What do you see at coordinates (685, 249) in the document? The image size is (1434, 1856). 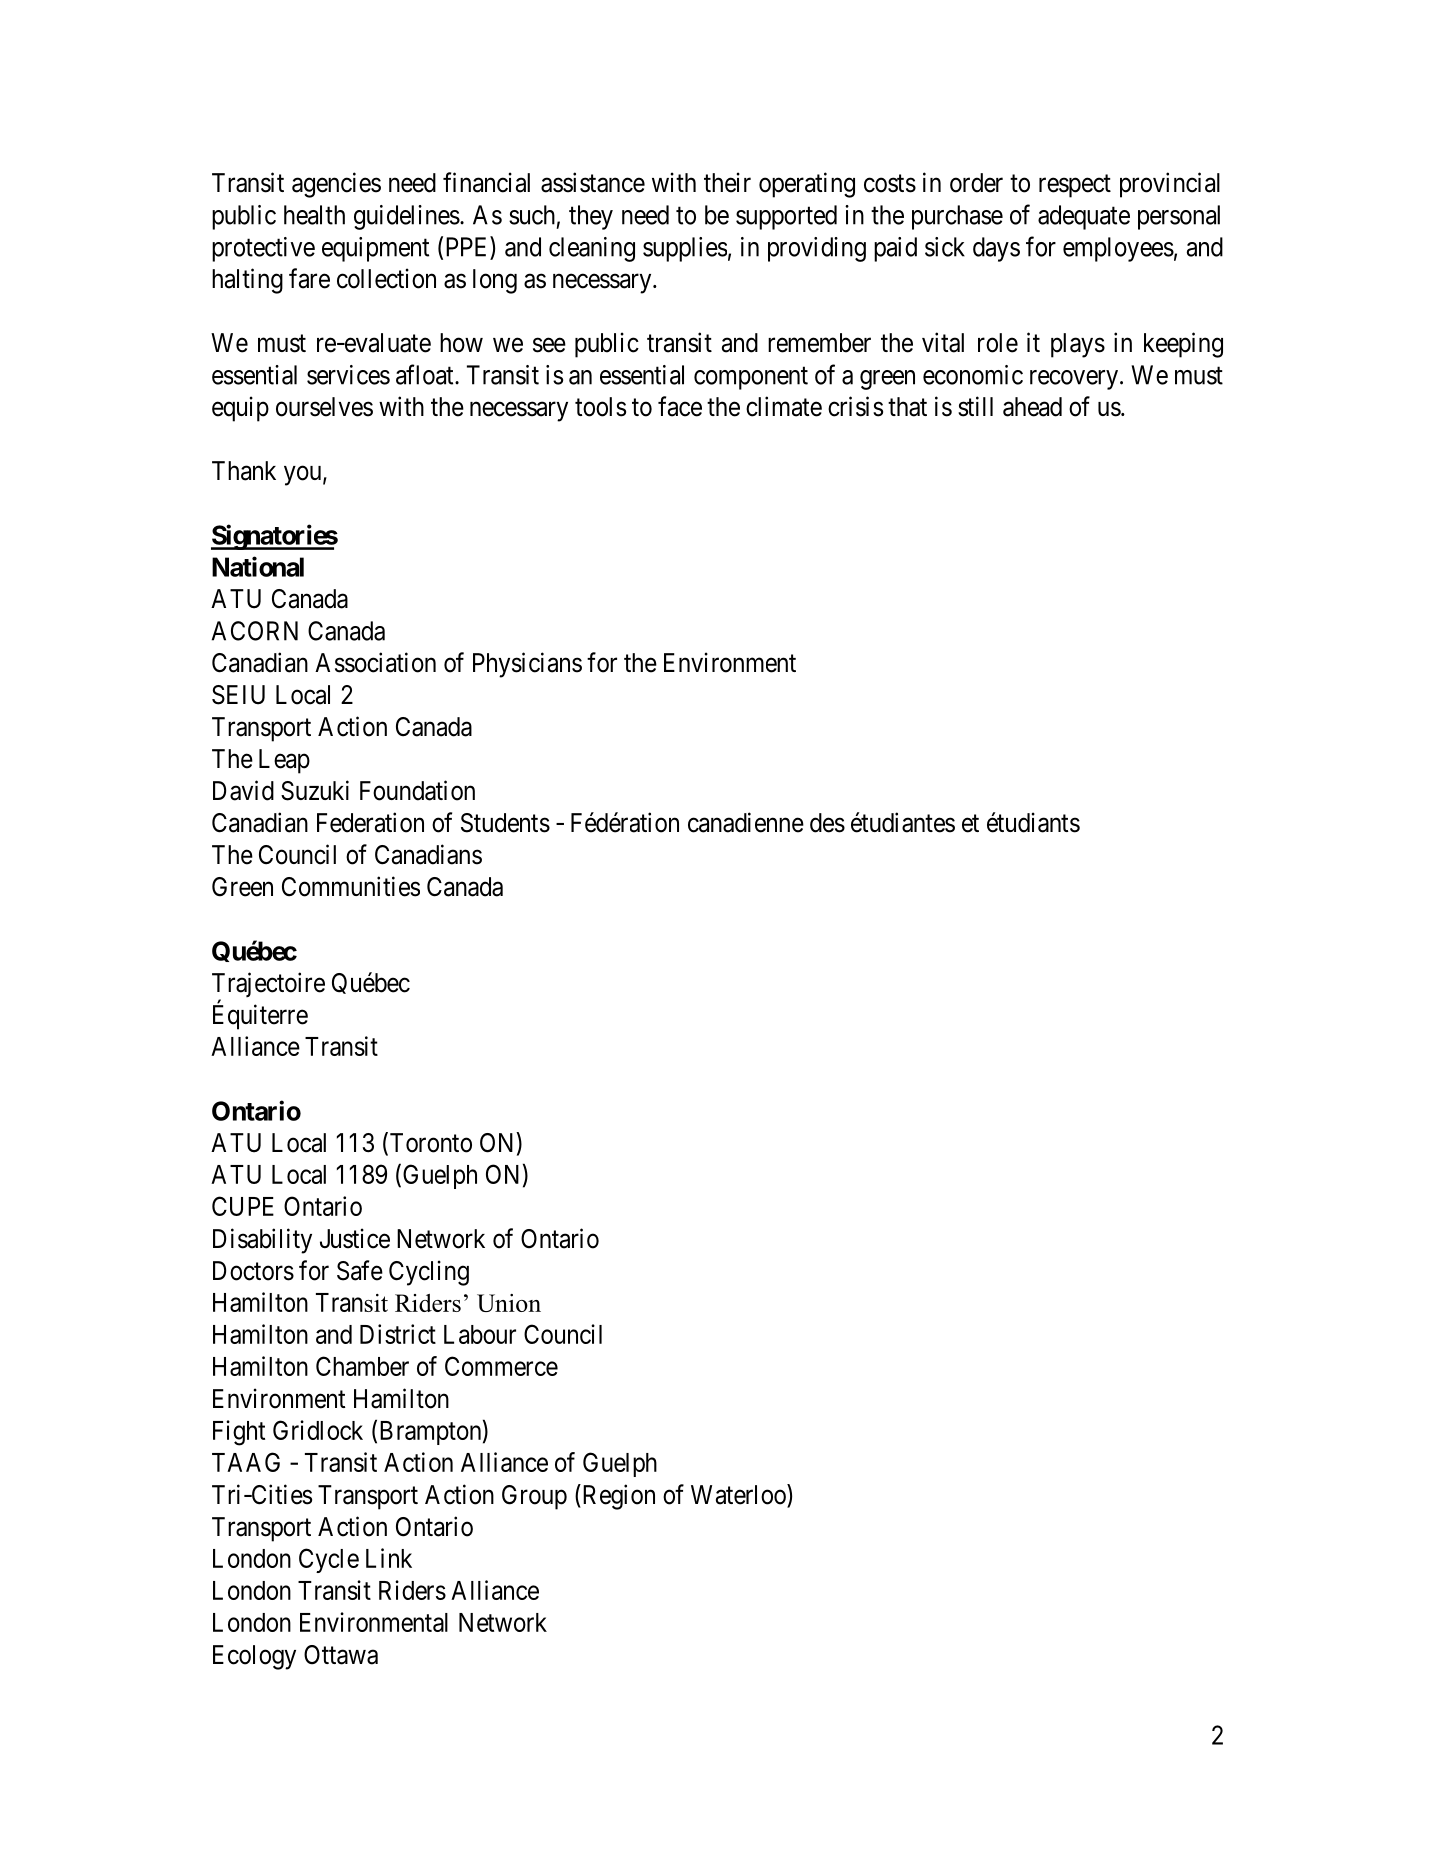 I see `supplies` at bounding box center [685, 249].
